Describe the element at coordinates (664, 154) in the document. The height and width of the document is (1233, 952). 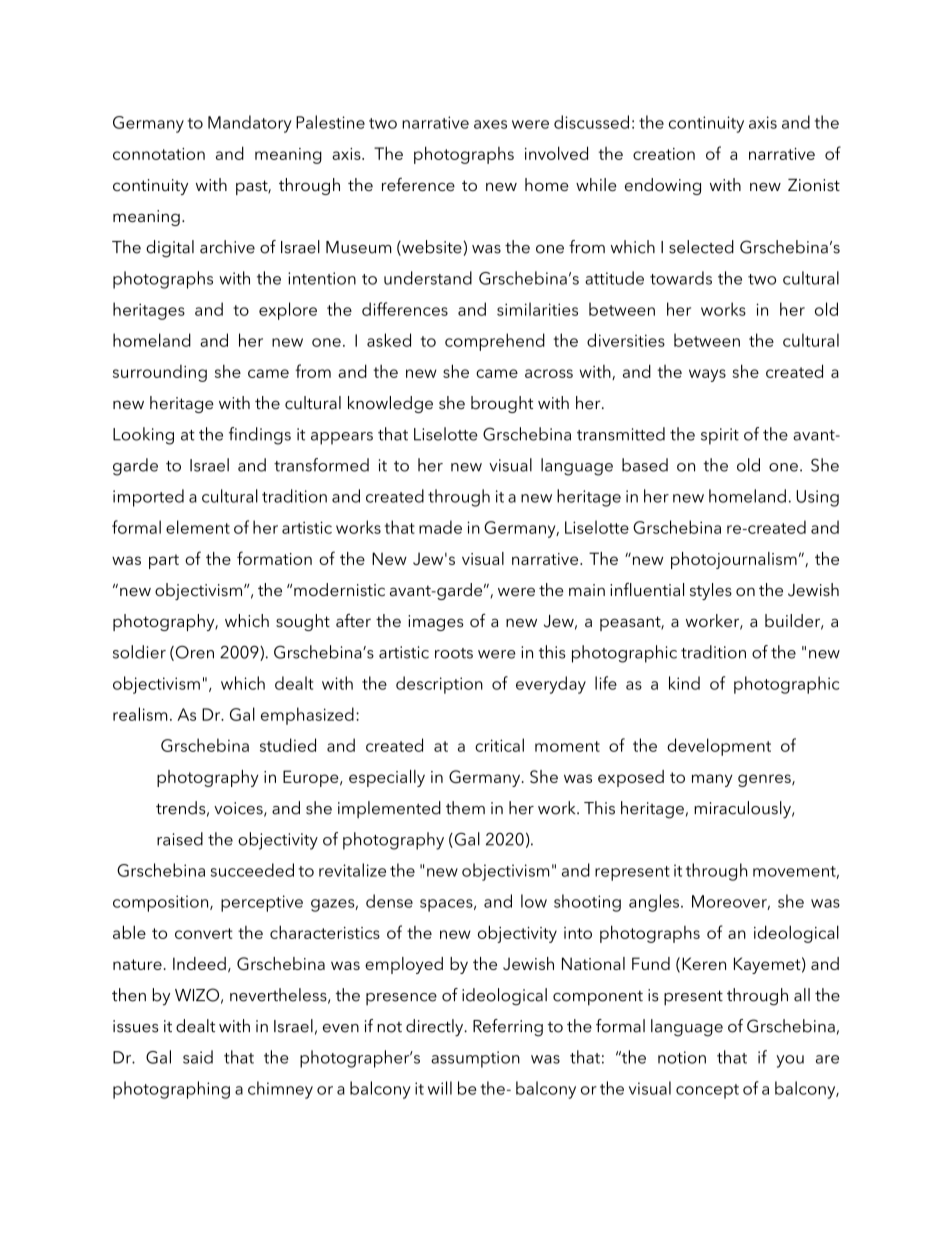
I see `creation` at that location.
